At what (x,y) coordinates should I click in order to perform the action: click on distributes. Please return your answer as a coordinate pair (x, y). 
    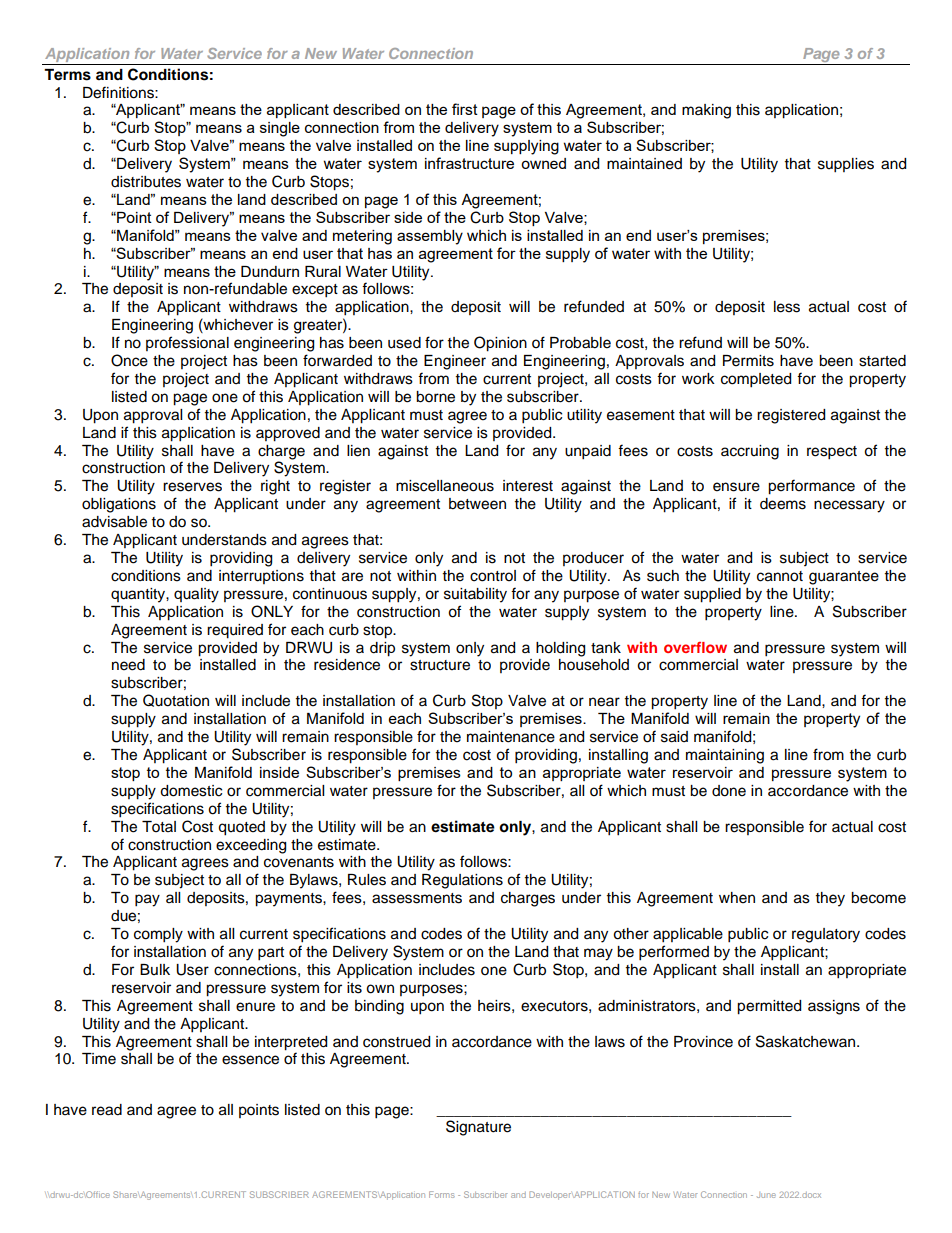
    Looking at the image, I should click on (146, 182).
